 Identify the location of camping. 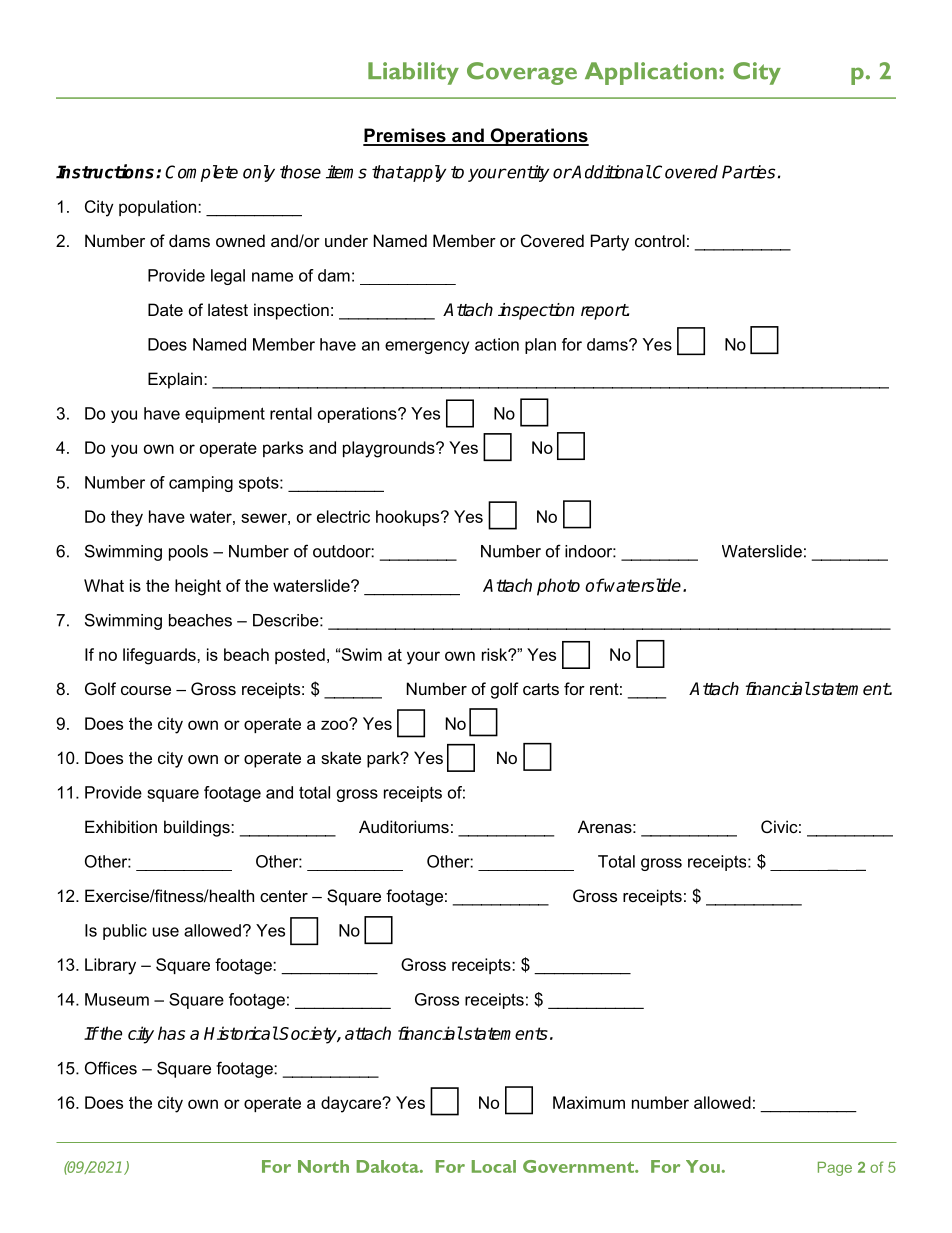
(201, 484).
